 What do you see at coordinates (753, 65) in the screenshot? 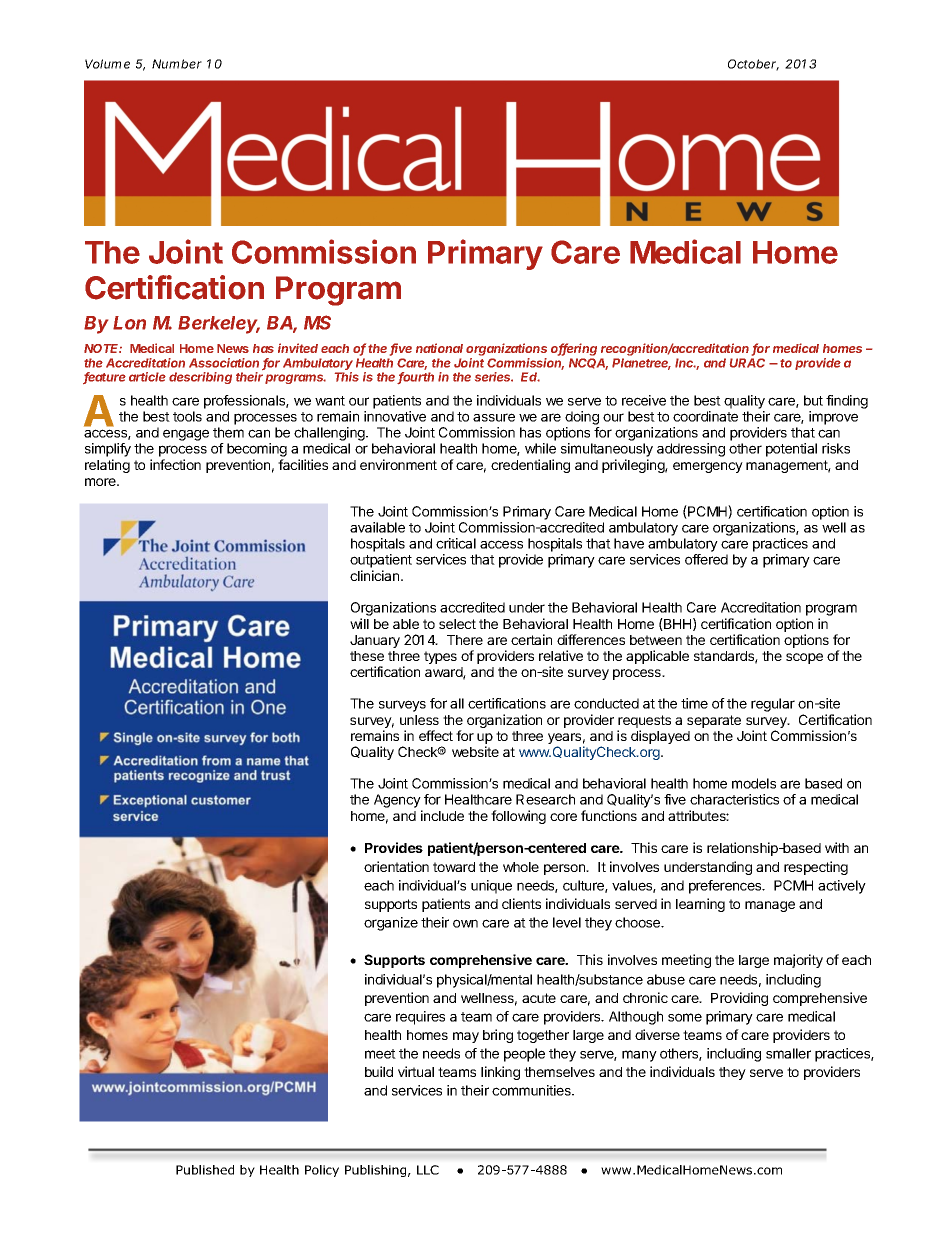
I see `October` at bounding box center [753, 65].
